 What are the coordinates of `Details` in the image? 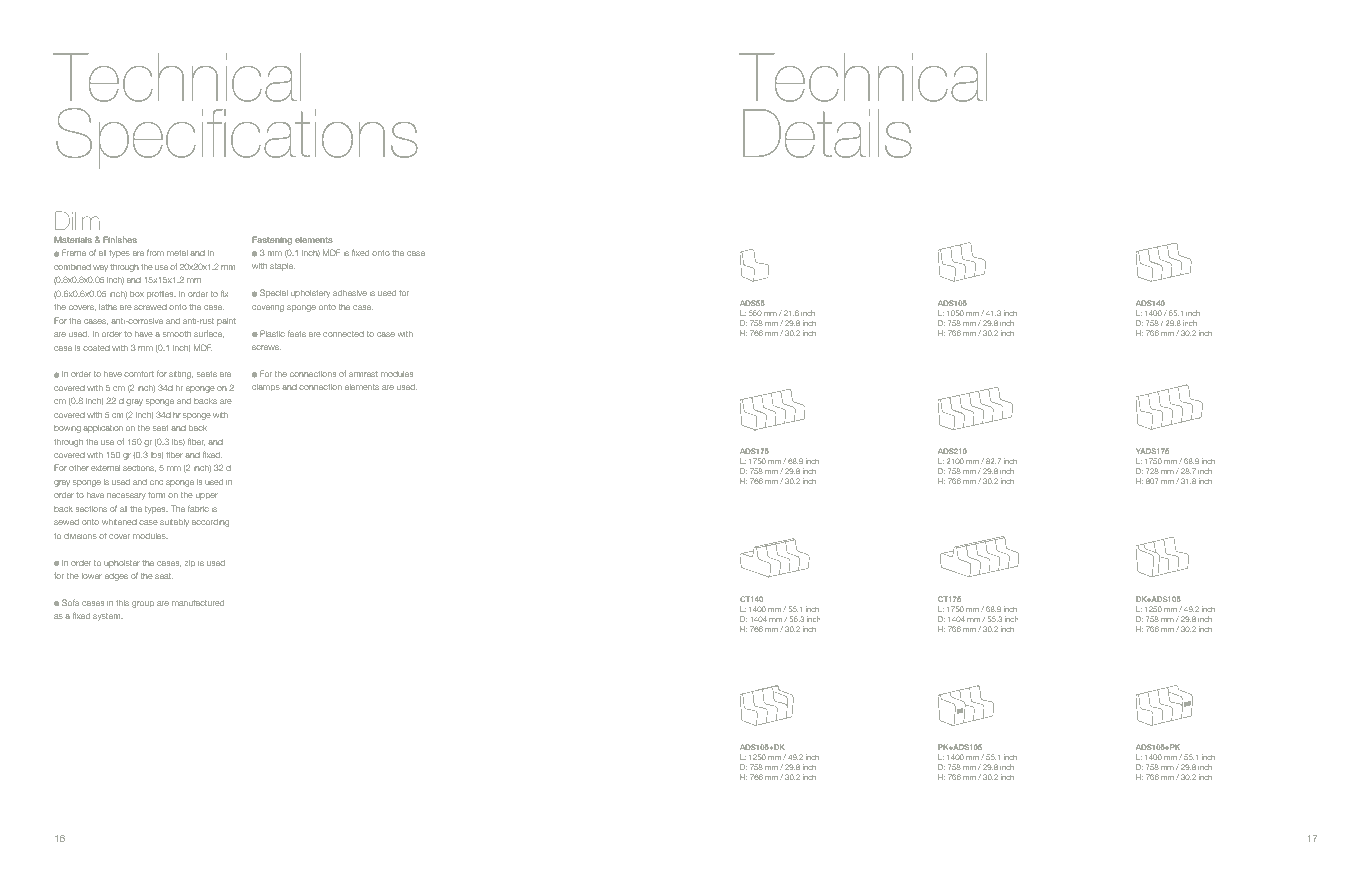 It's located at (828, 133).
